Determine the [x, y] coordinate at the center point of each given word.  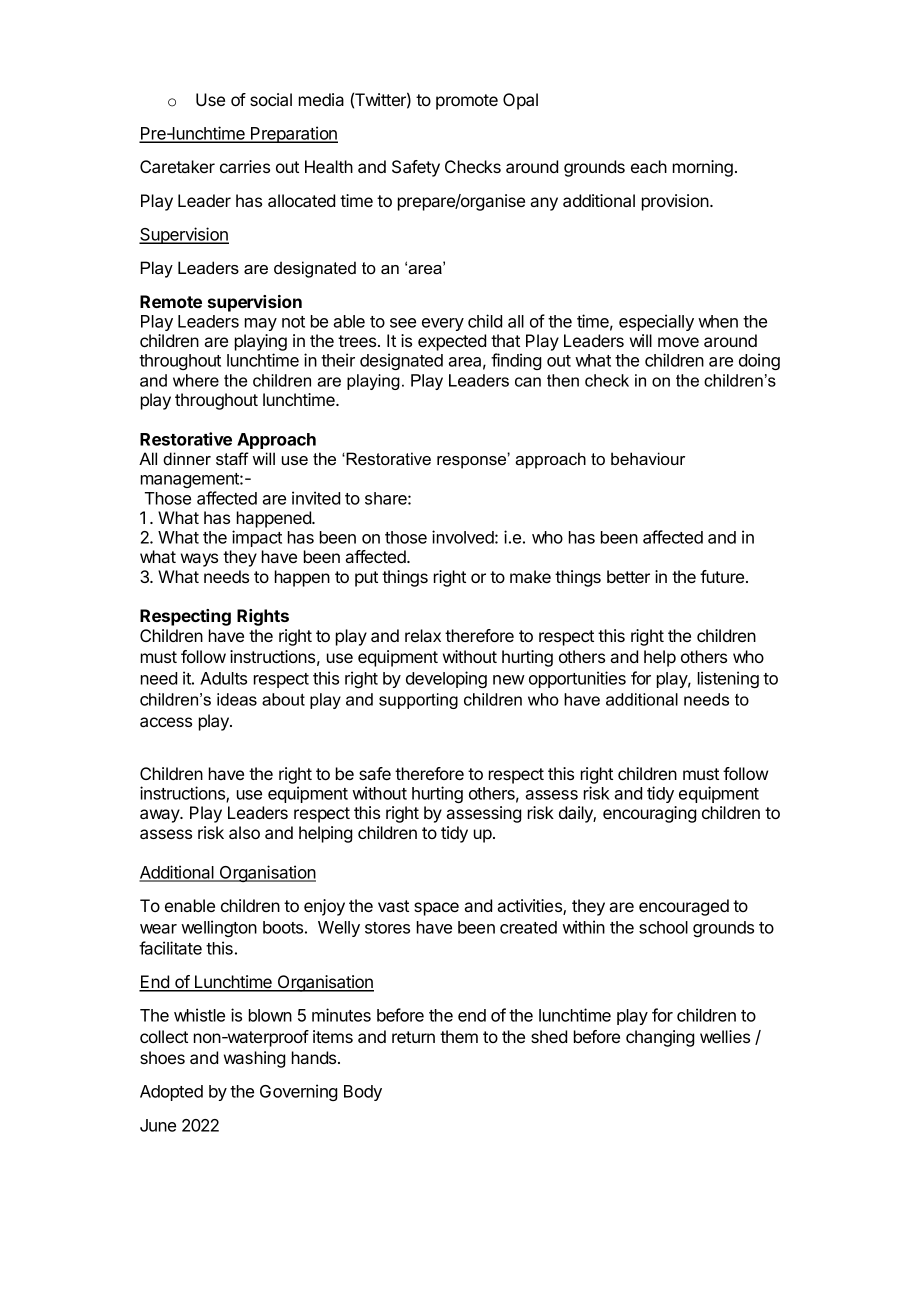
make [530, 576]
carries [245, 166]
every [443, 324]
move [678, 342]
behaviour [648, 458]
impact [257, 538]
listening [728, 679]
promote [467, 102]
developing [446, 679]
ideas [237, 699]
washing [254, 1059]
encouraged [684, 907]
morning [703, 168]
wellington [219, 928]
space [436, 909]
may [261, 324]
